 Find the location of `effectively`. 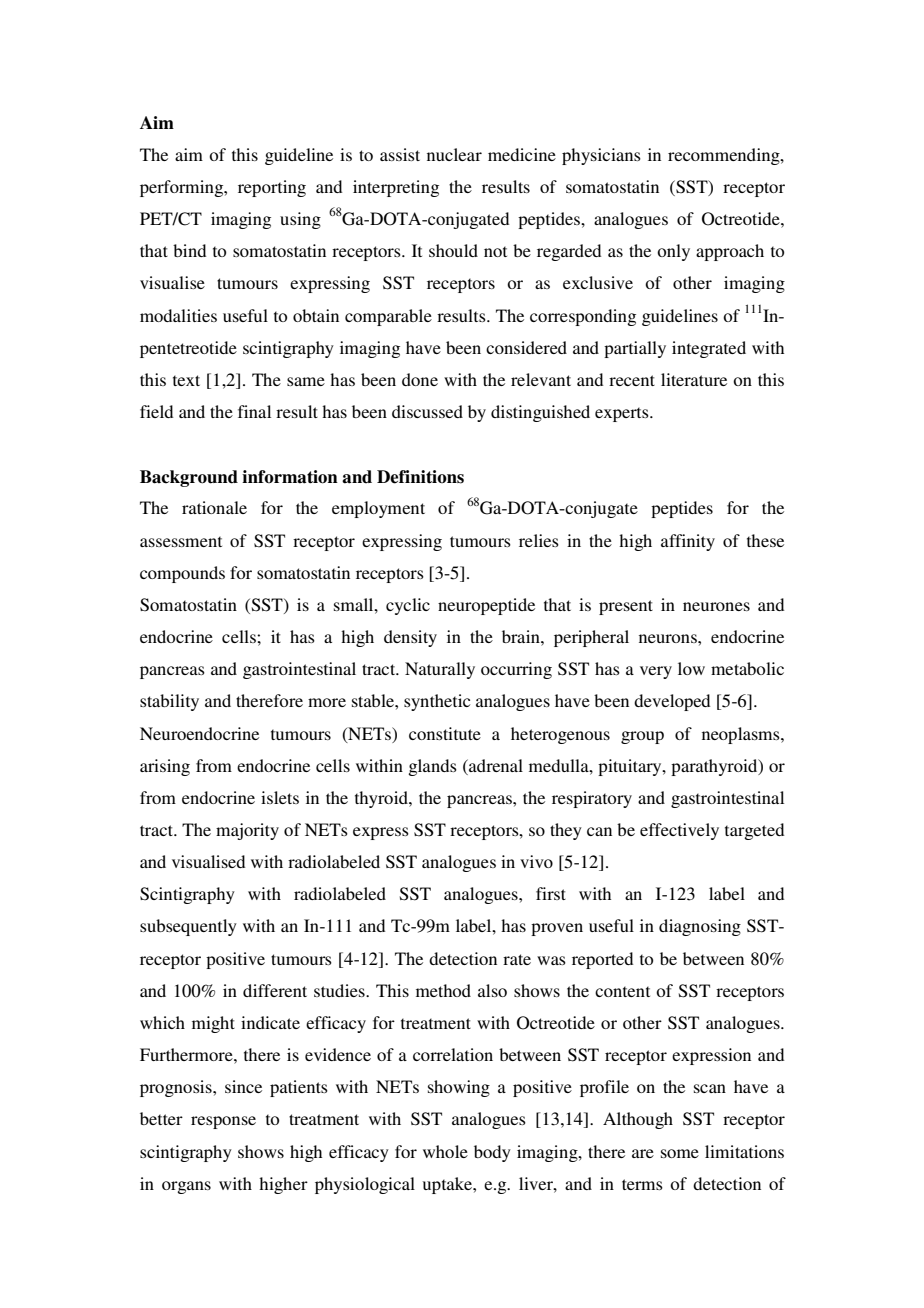

effectively is located at coordinates (679, 831).
